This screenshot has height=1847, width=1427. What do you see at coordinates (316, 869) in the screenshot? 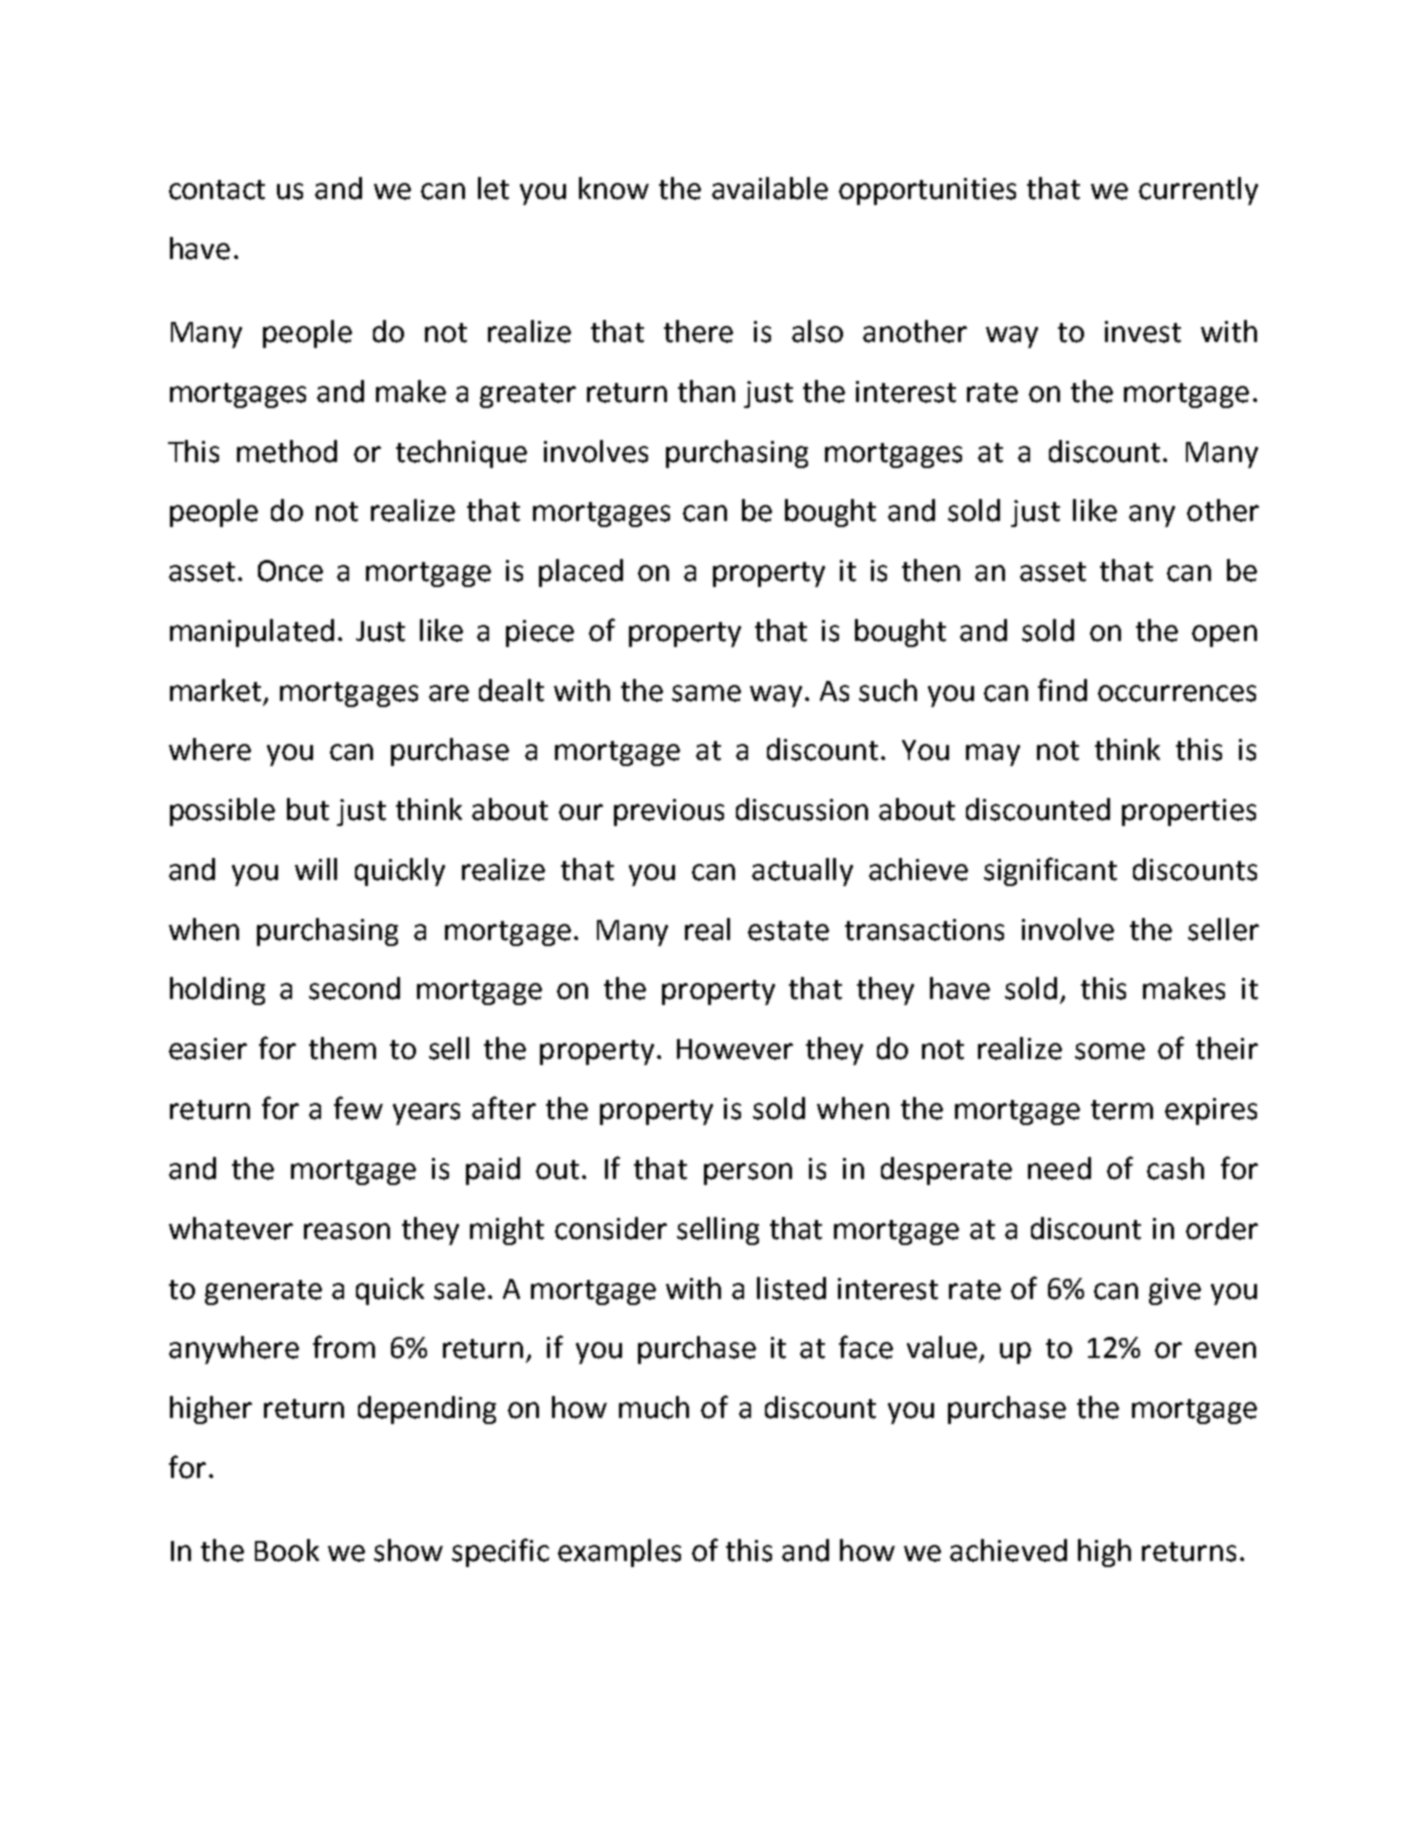
I see `will` at bounding box center [316, 869].
